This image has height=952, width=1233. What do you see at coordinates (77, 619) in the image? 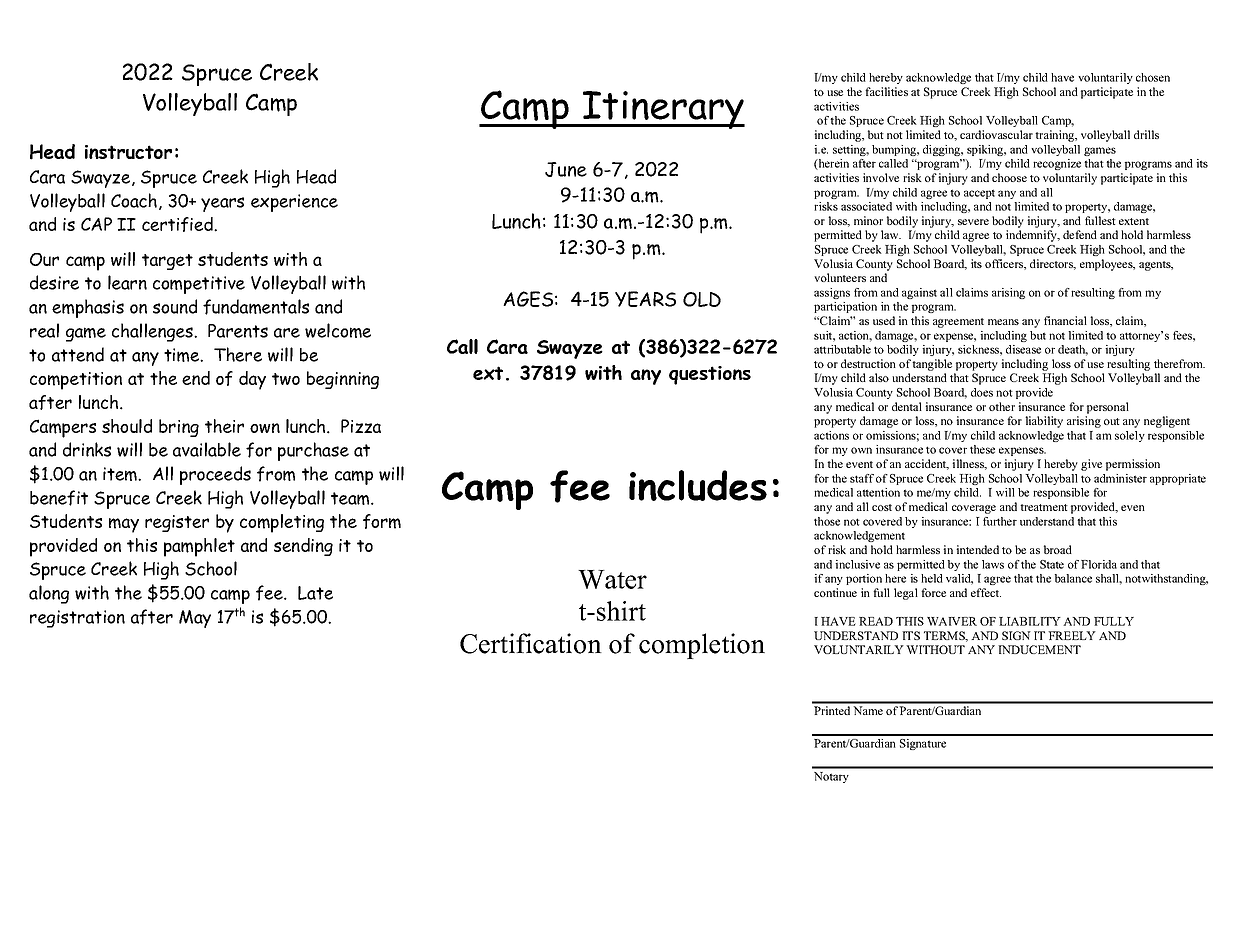
I see `registration` at bounding box center [77, 619].
